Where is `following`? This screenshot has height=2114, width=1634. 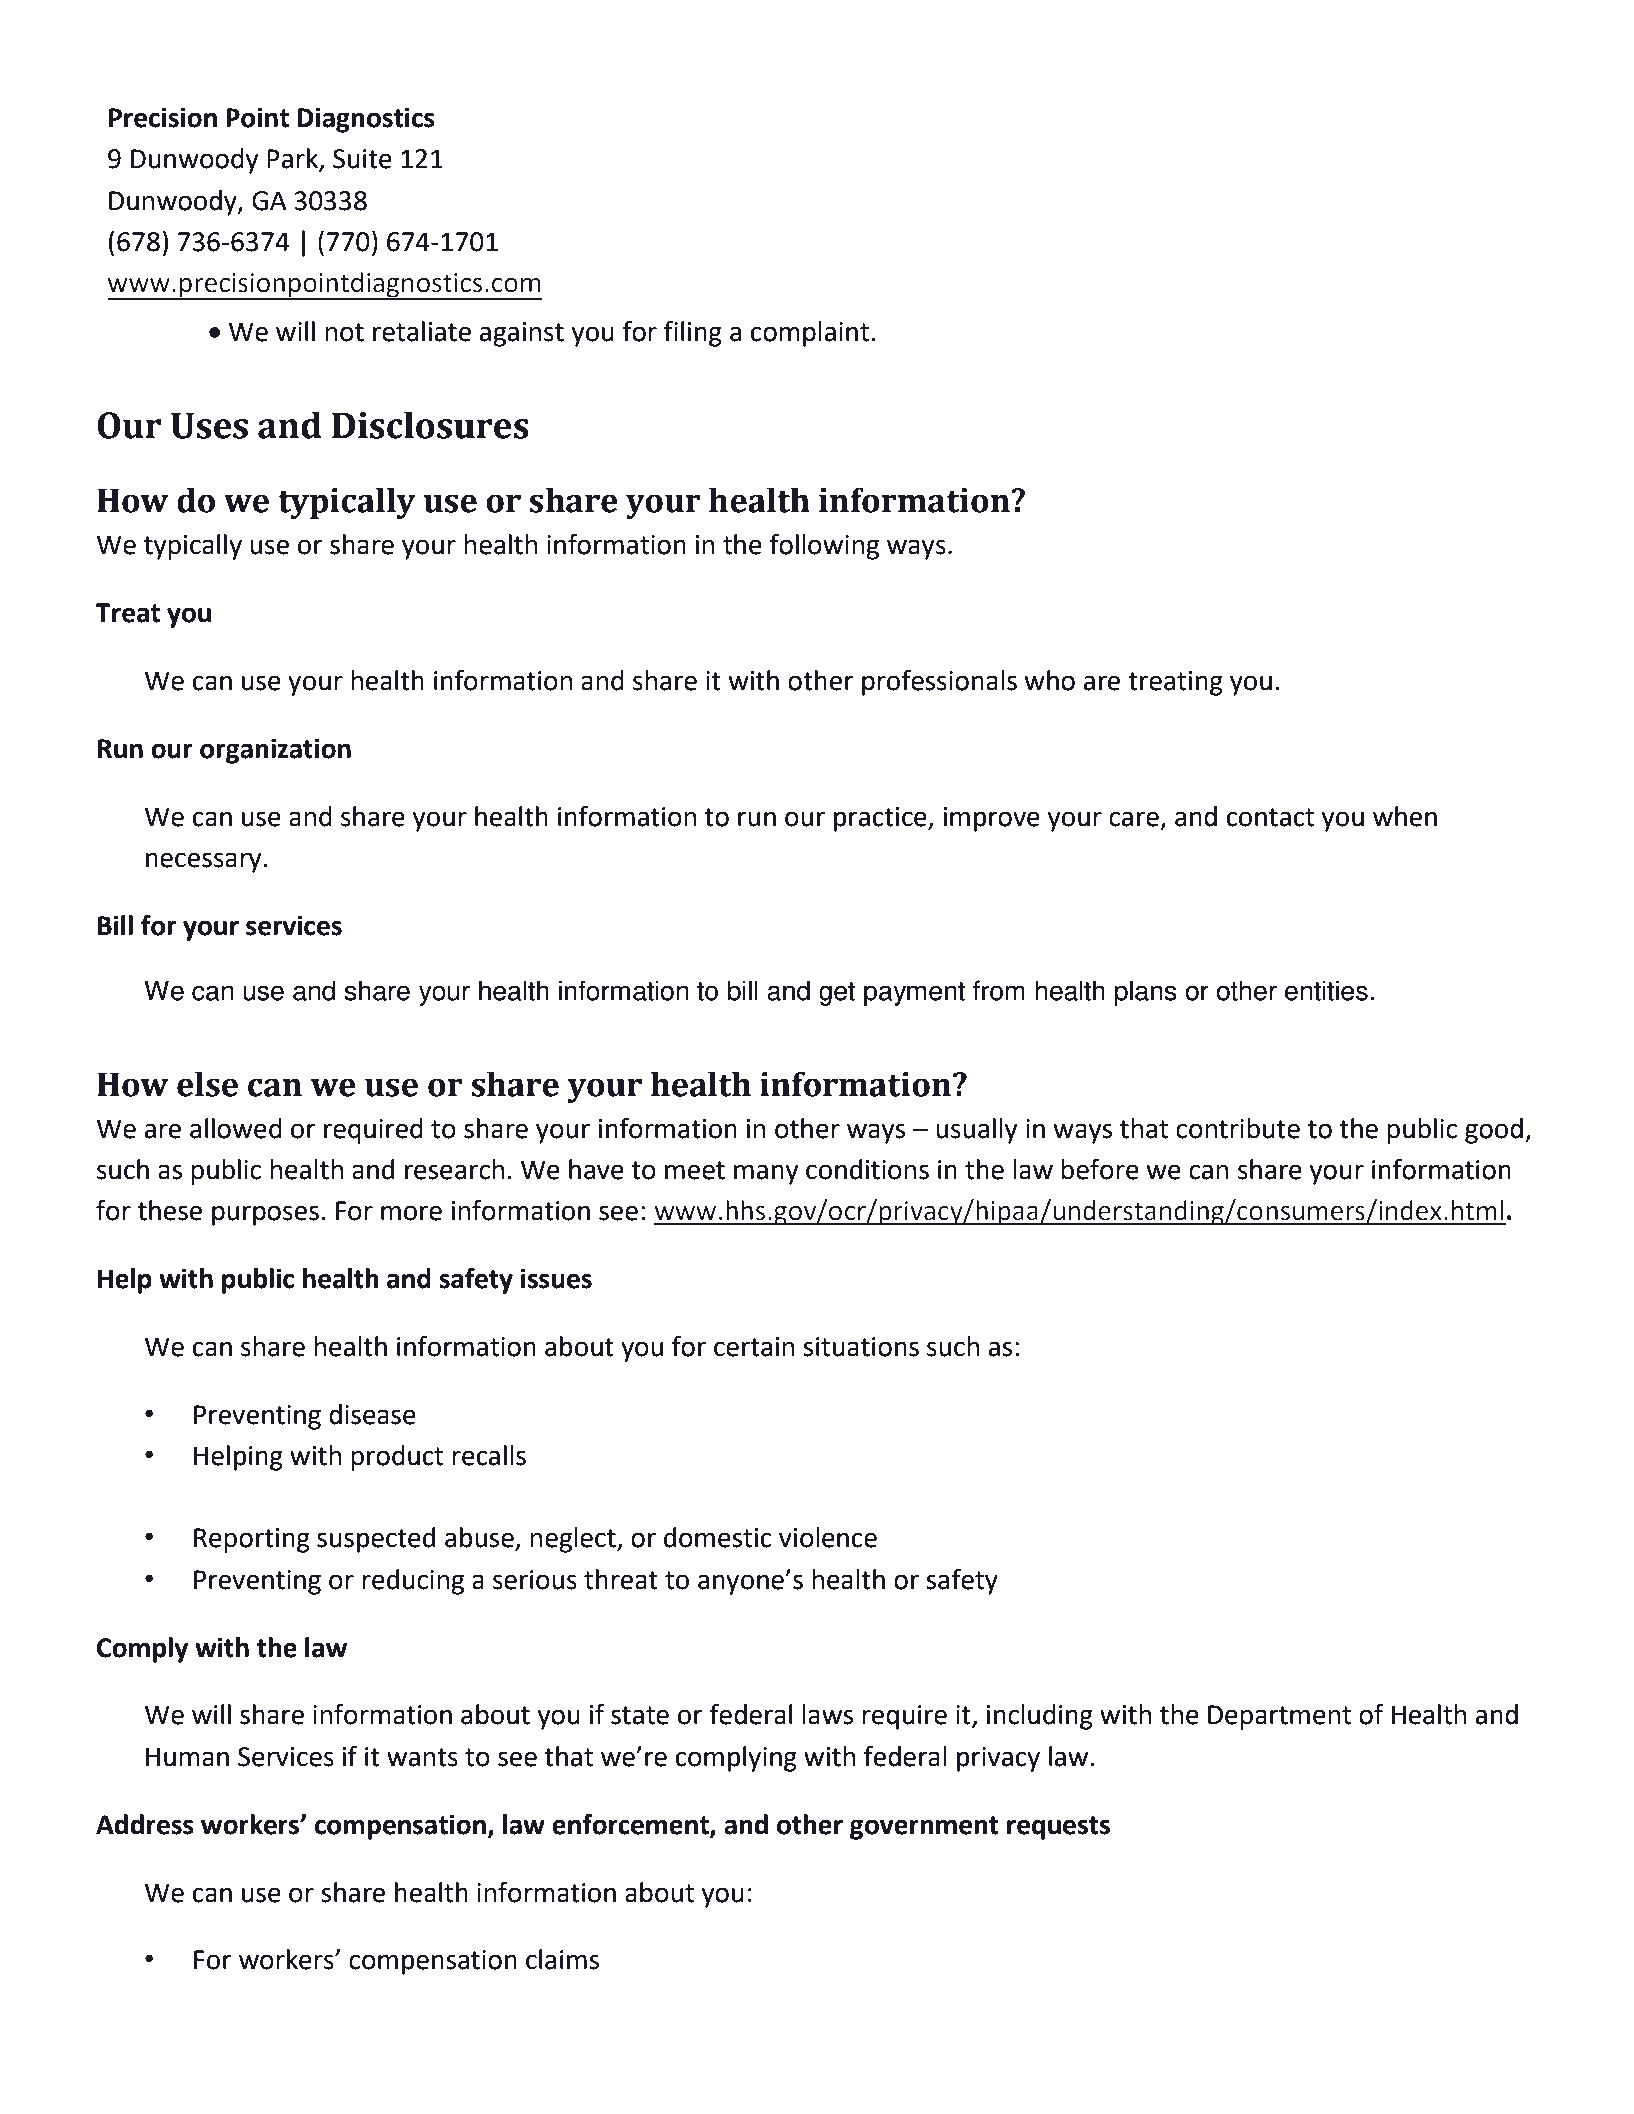 following is located at coordinates (824, 546).
